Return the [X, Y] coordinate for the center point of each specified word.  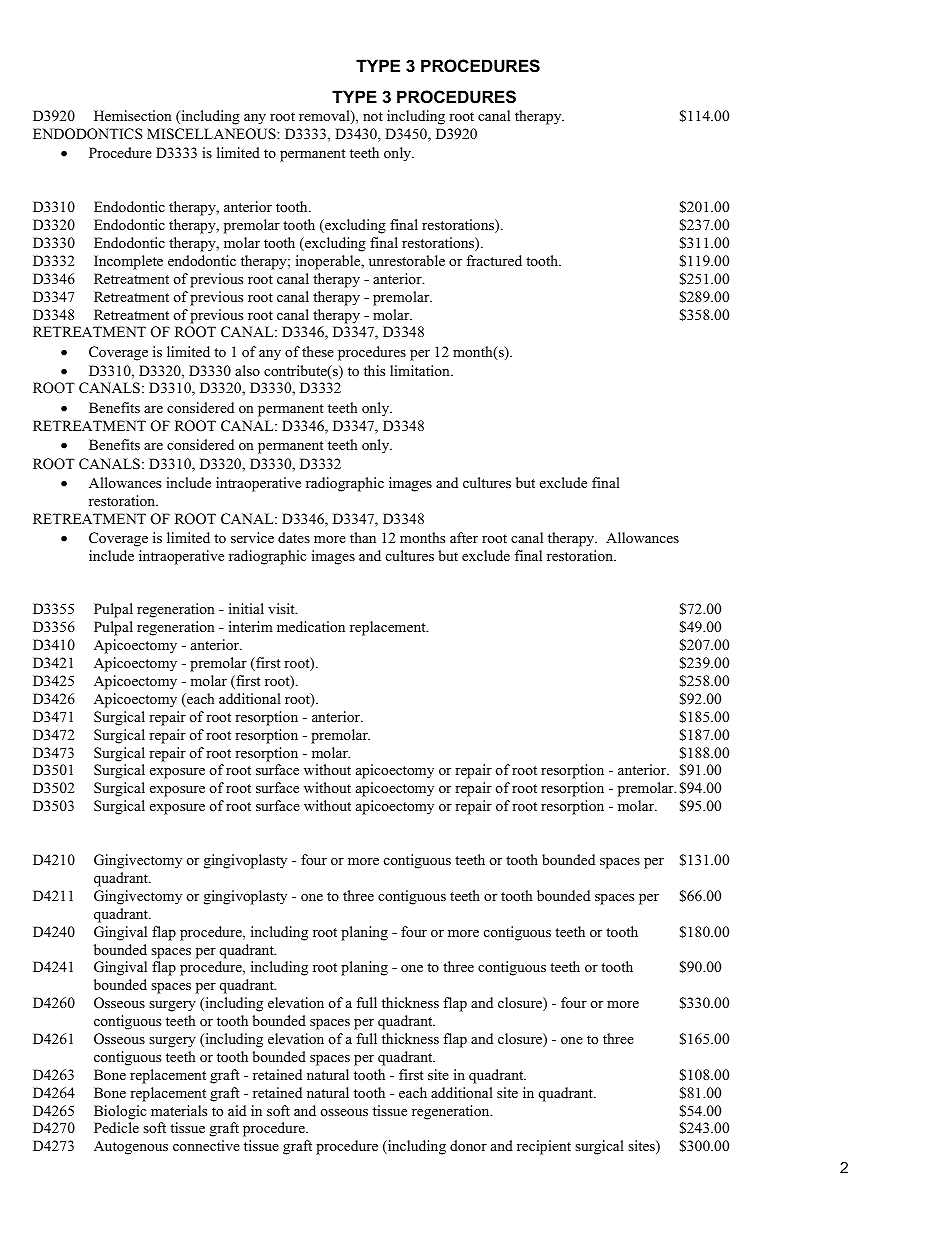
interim [251, 626]
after [464, 537]
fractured [494, 260]
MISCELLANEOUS [212, 134]
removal [325, 117]
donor [468, 1145]
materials [179, 1110]
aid [237, 1110]
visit [282, 608]
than [363, 537]
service [252, 537]
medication [311, 626]
